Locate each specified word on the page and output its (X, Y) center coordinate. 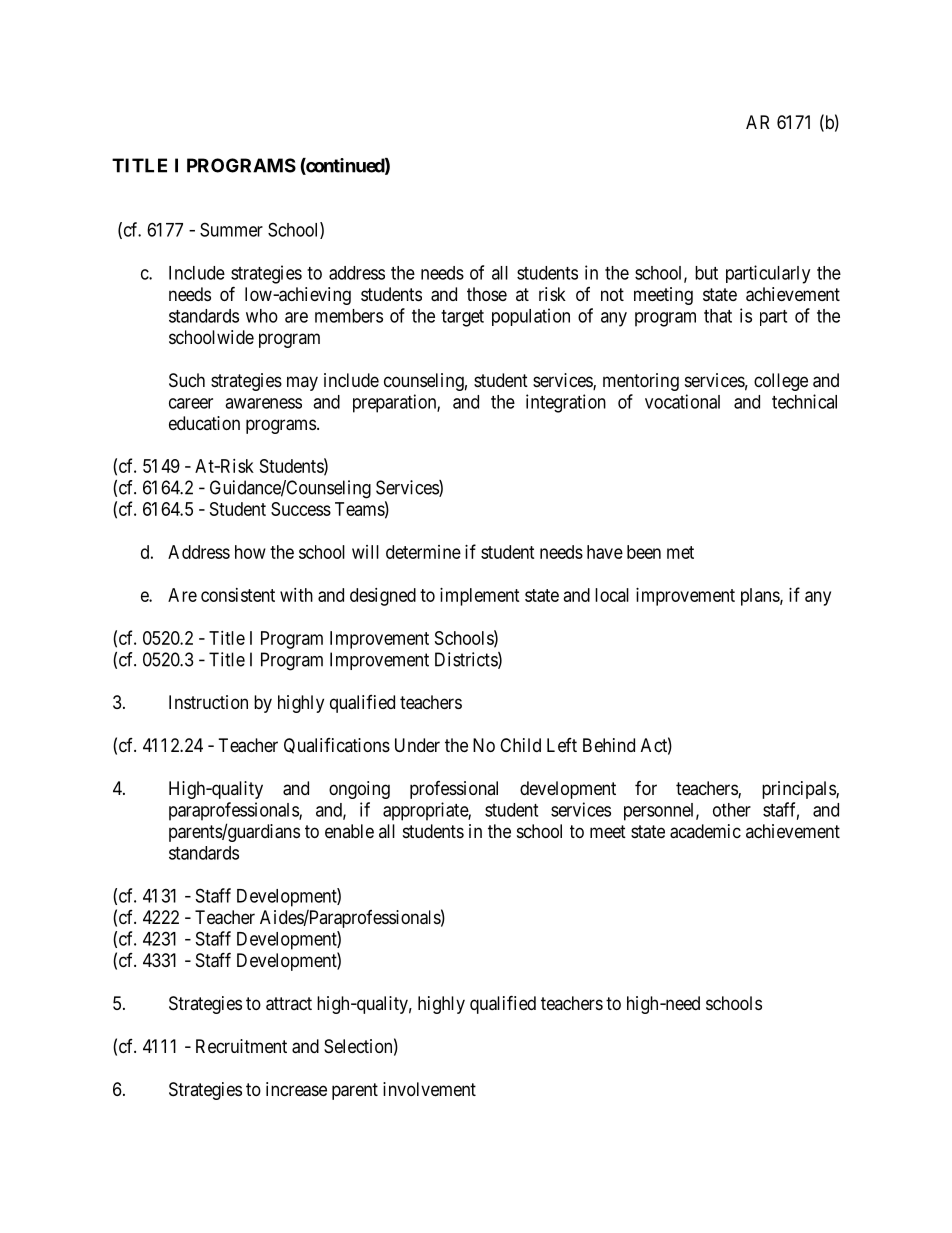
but (706, 273)
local (612, 595)
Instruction (208, 702)
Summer (231, 229)
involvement (429, 1089)
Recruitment (241, 1046)
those (487, 294)
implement (480, 597)
